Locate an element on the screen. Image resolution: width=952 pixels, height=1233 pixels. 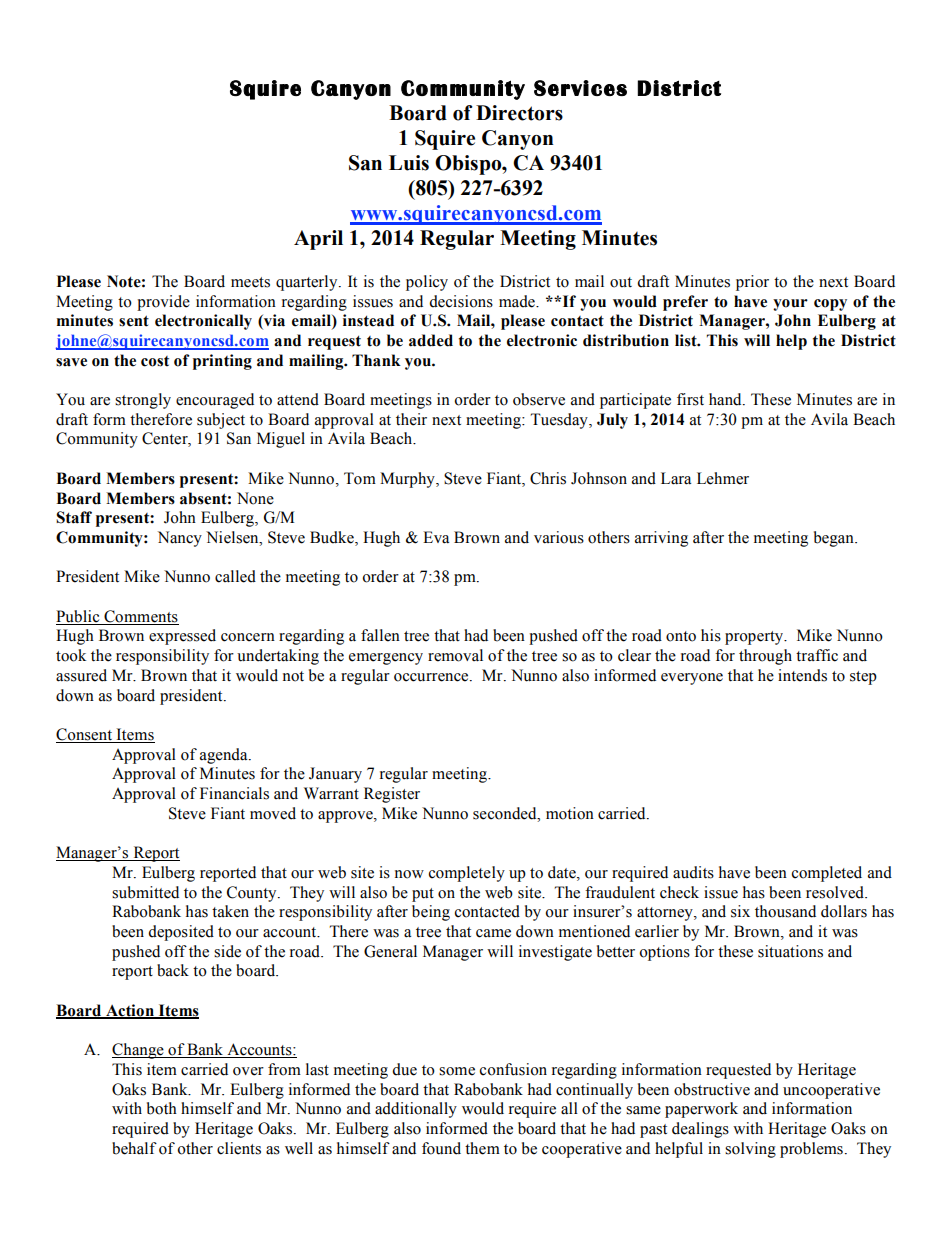
submitted is located at coordinates (145, 892).
